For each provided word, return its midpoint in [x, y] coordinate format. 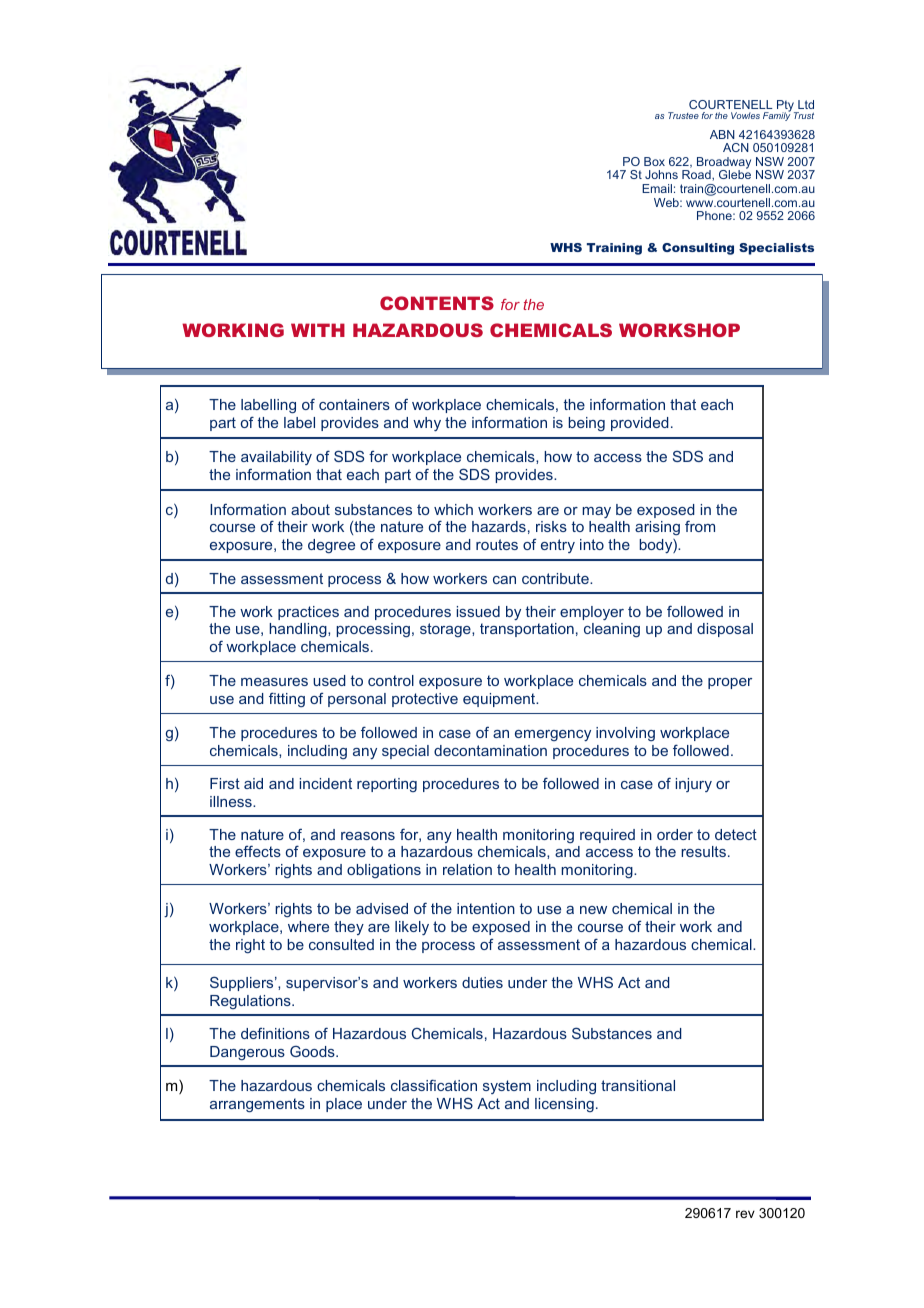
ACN [736, 147]
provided [640, 424]
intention [486, 908]
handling [299, 630]
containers [354, 404]
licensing [564, 1105]
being [586, 424]
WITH [318, 330]
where [308, 926]
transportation [527, 630]
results [703, 851]
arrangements [257, 1105]
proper [730, 683]
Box [654, 161]
